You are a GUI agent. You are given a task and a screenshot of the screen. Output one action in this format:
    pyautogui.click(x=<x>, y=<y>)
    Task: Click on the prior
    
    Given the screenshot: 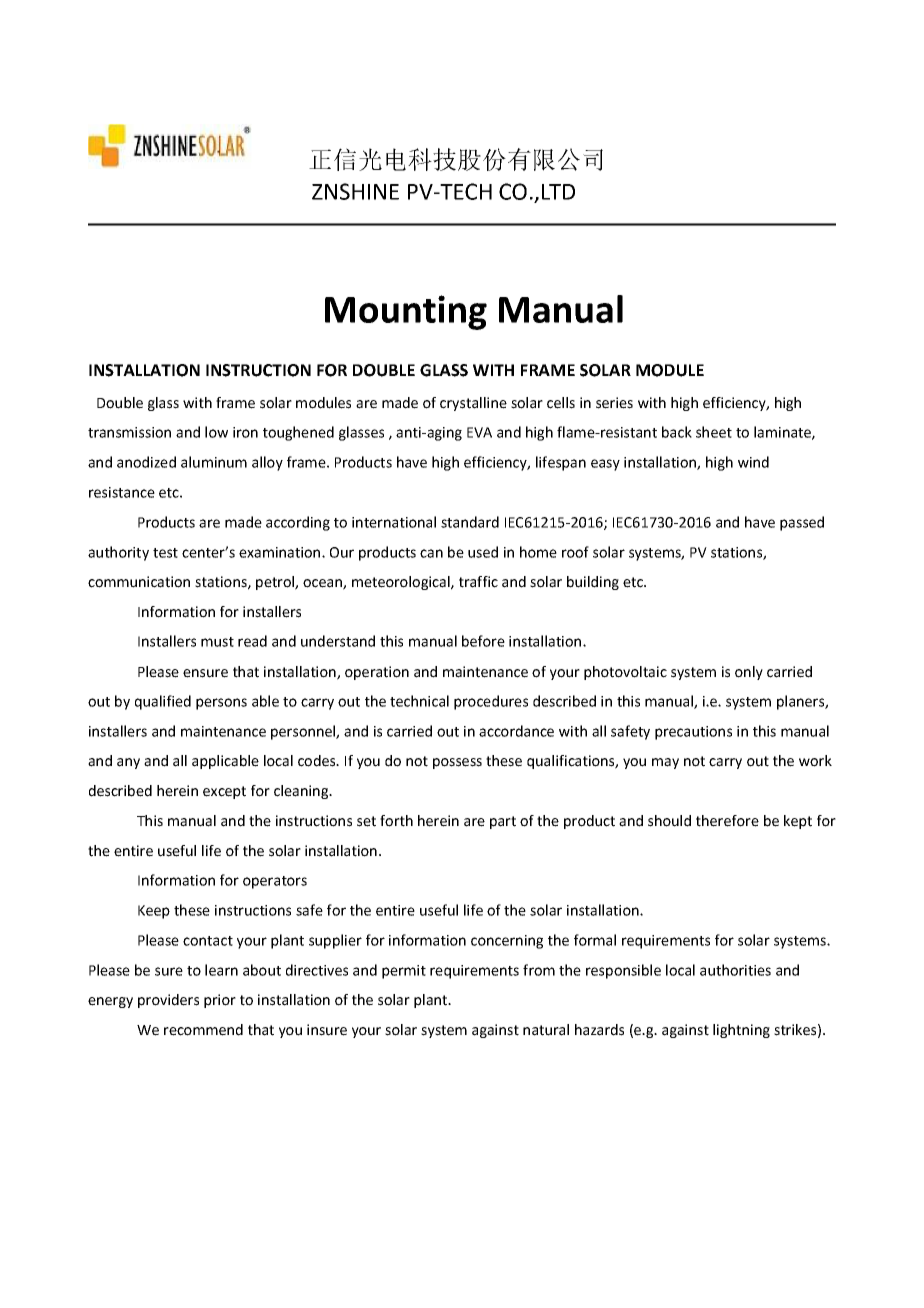 What is the action you would take?
    pyautogui.click(x=220, y=1001)
